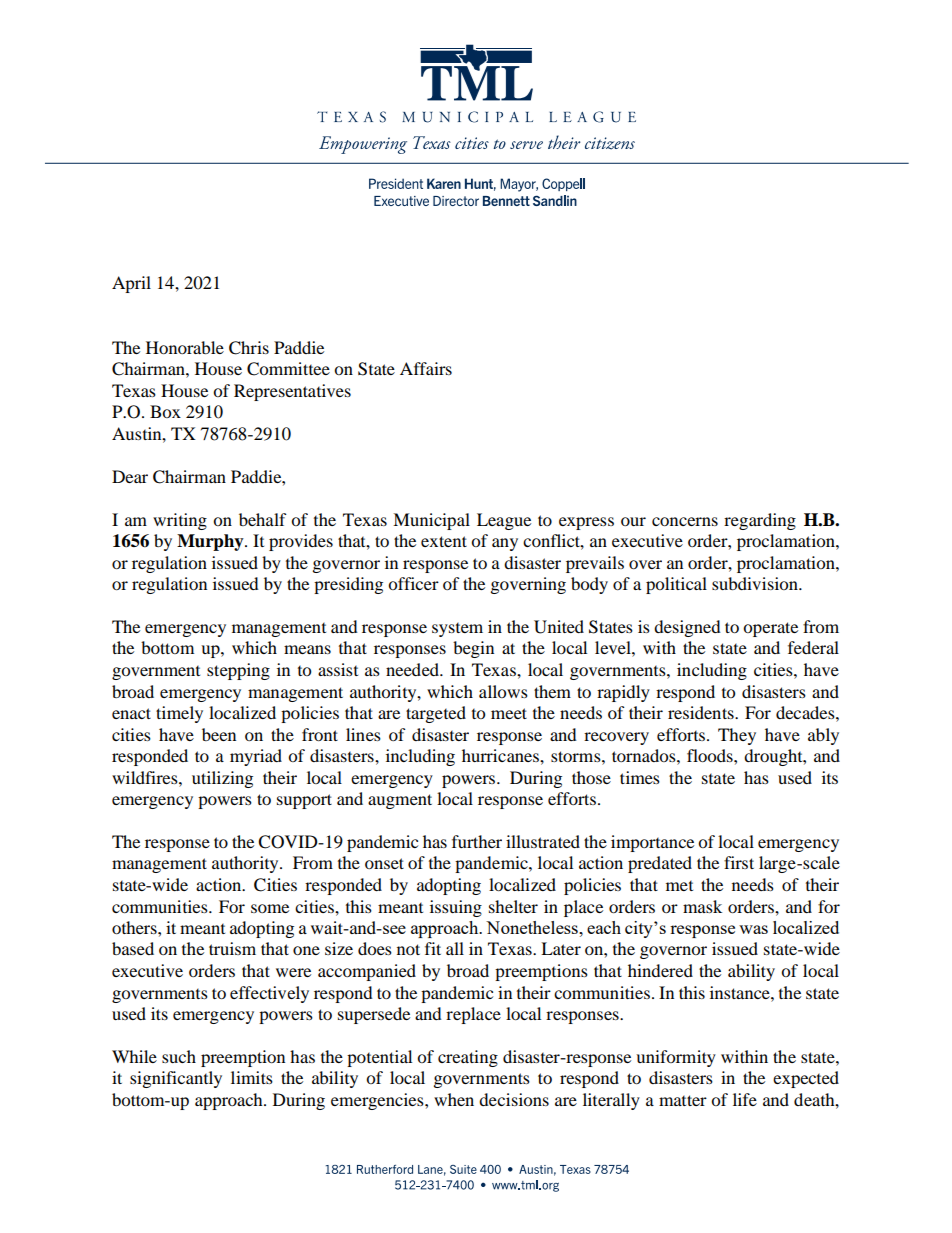 The width and height of the image is (952, 1233). What do you see at coordinates (503, 691) in the image?
I see `allows` at bounding box center [503, 691].
